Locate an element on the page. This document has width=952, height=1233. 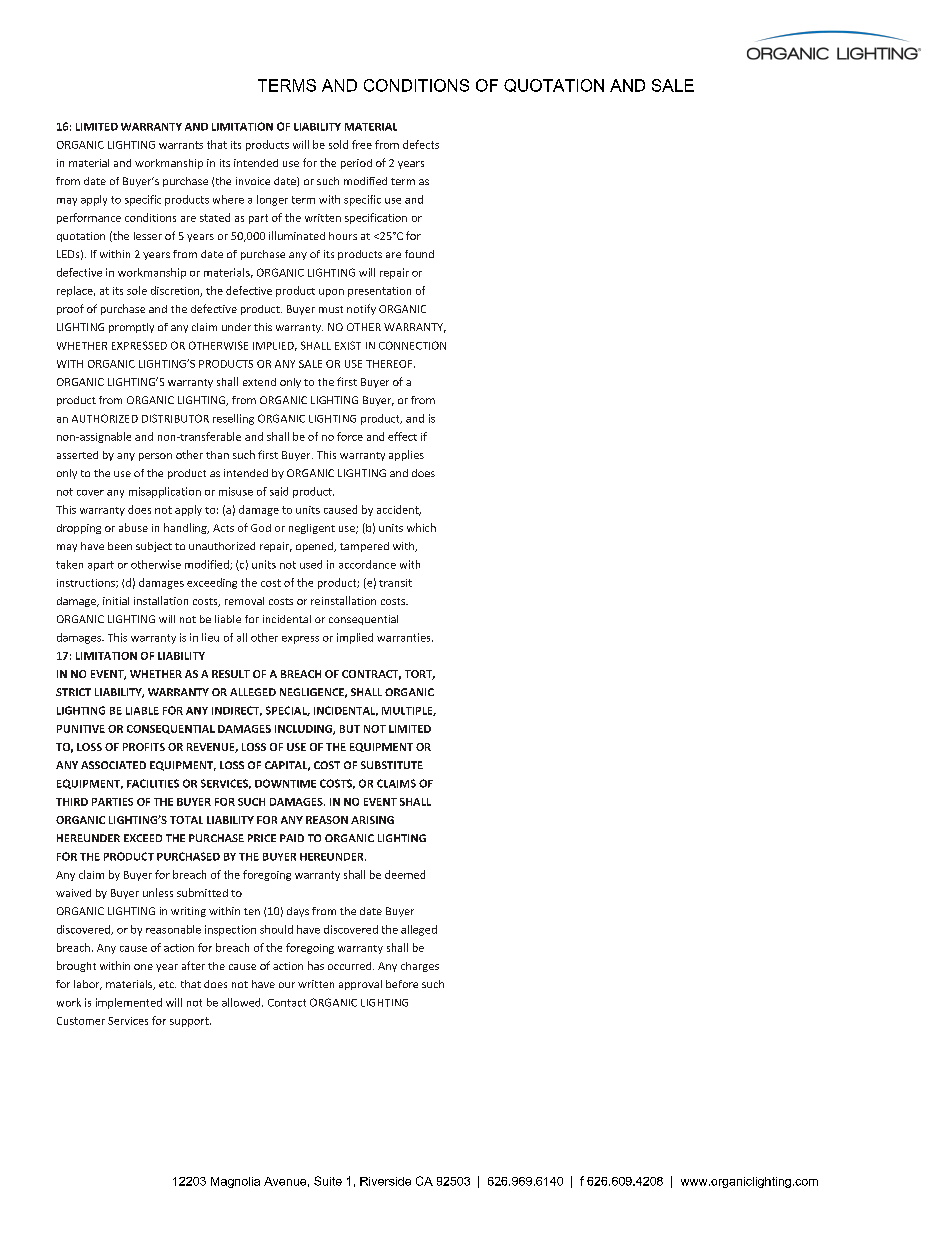
ASSOCIATED is located at coordinates (113, 765).
